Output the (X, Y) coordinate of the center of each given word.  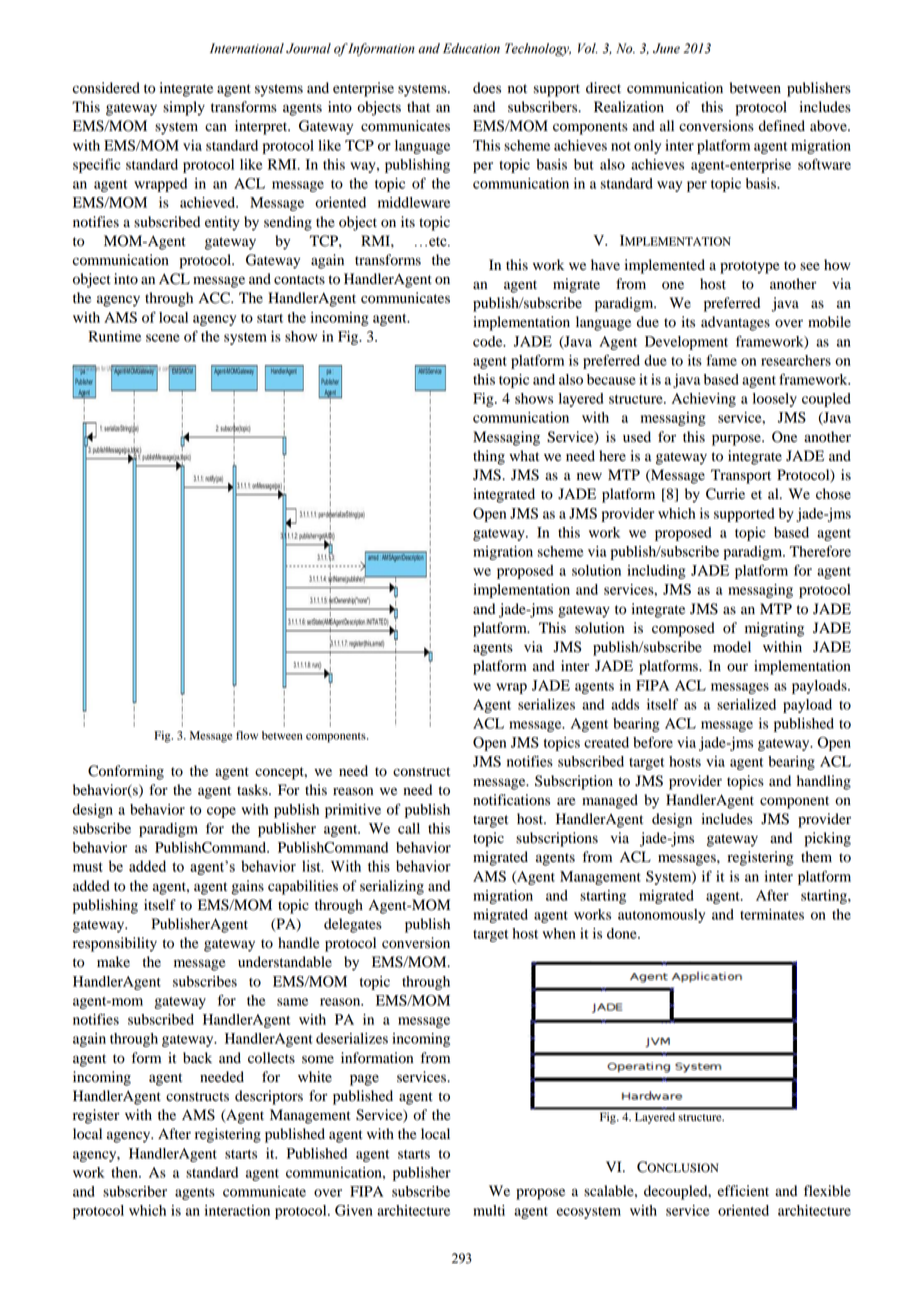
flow (247, 735)
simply (184, 108)
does (487, 88)
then (125, 1172)
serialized (746, 704)
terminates (772, 914)
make (113, 962)
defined (782, 126)
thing (489, 457)
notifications (511, 800)
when (559, 933)
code (489, 341)
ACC (215, 298)
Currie (725, 494)
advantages (735, 323)
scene (163, 338)
